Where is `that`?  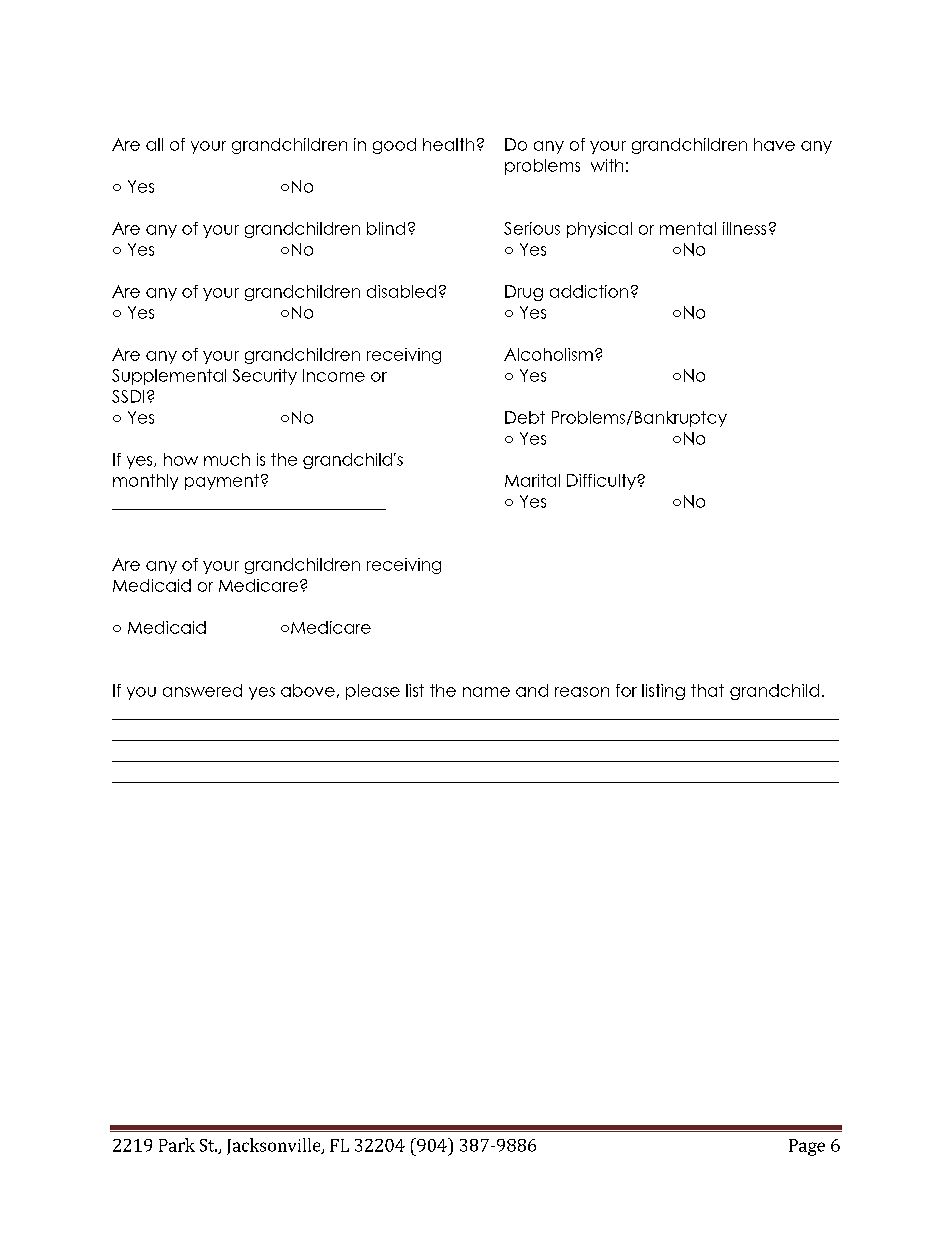 that is located at coordinates (707, 690).
